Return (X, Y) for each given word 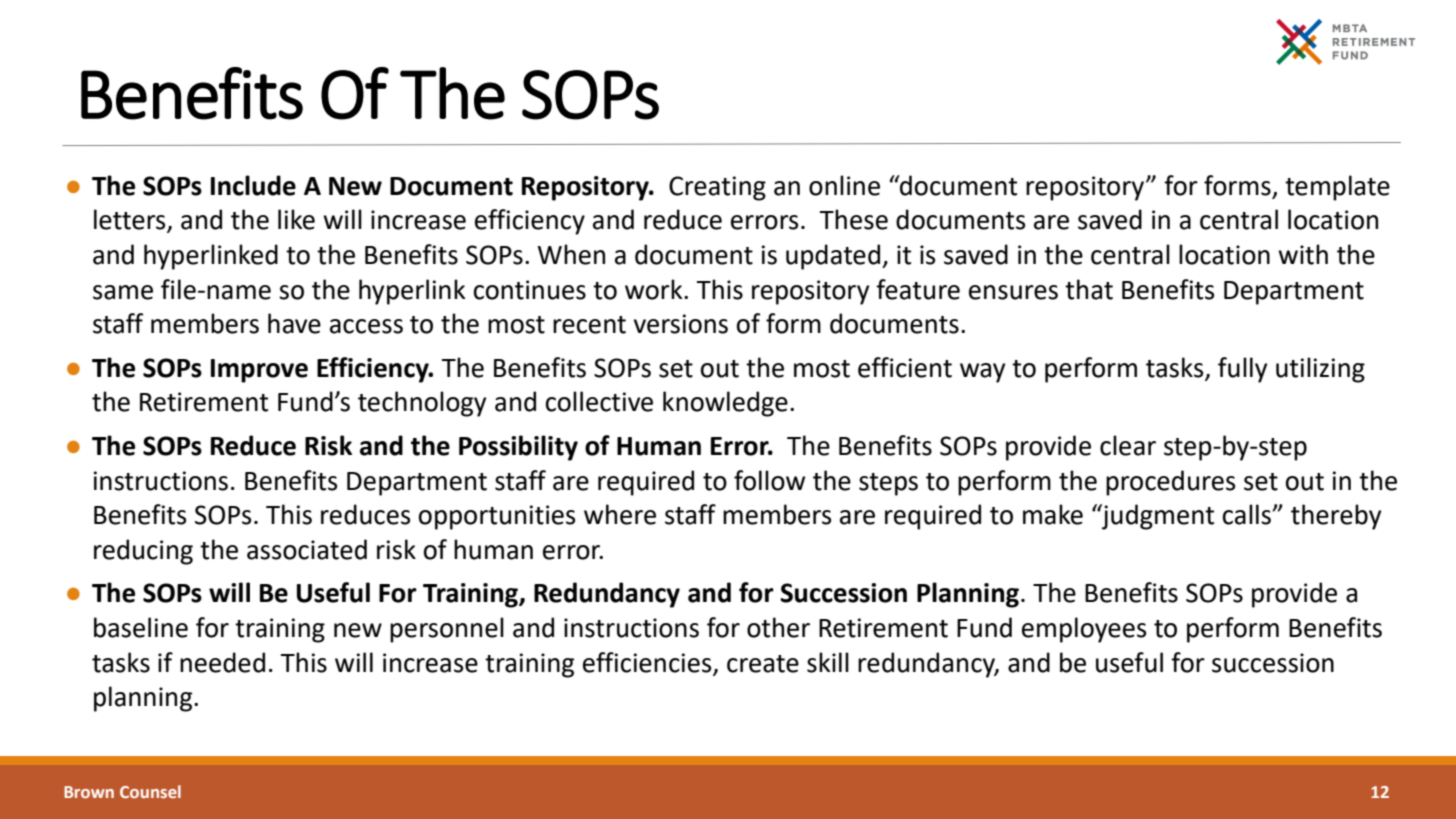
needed (222, 662)
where (620, 514)
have (294, 323)
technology (422, 404)
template (1337, 188)
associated (307, 549)
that (1089, 289)
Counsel (150, 791)
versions (681, 324)
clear (1128, 445)
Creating (717, 188)
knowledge (725, 404)
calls (1248, 514)
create (763, 664)
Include (253, 185)
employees (1084, 630)
